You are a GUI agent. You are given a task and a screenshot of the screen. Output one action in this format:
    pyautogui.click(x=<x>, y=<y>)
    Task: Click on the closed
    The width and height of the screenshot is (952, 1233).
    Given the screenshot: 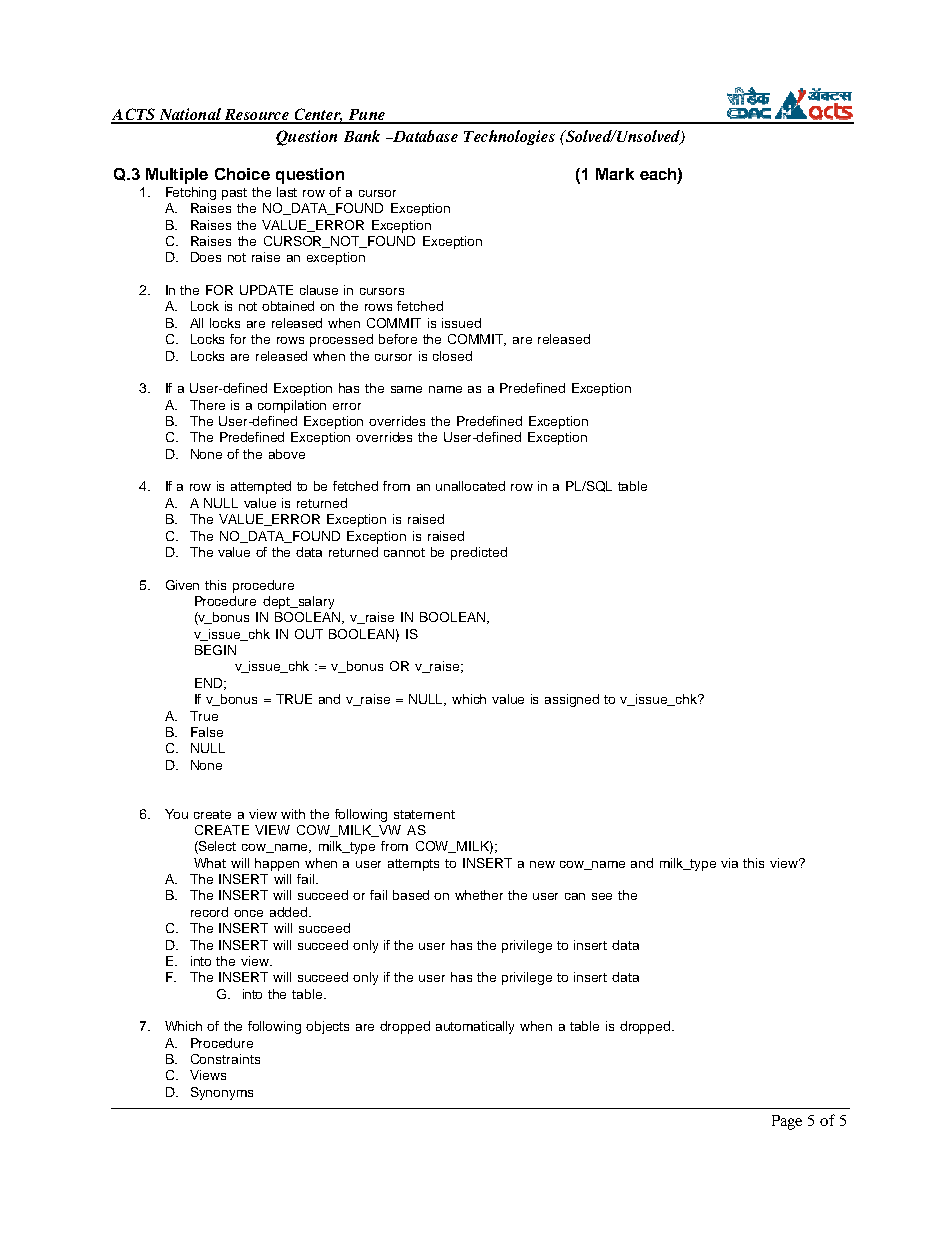 What is the action you would take?
    pyautogui.click(x=452, y=356)
